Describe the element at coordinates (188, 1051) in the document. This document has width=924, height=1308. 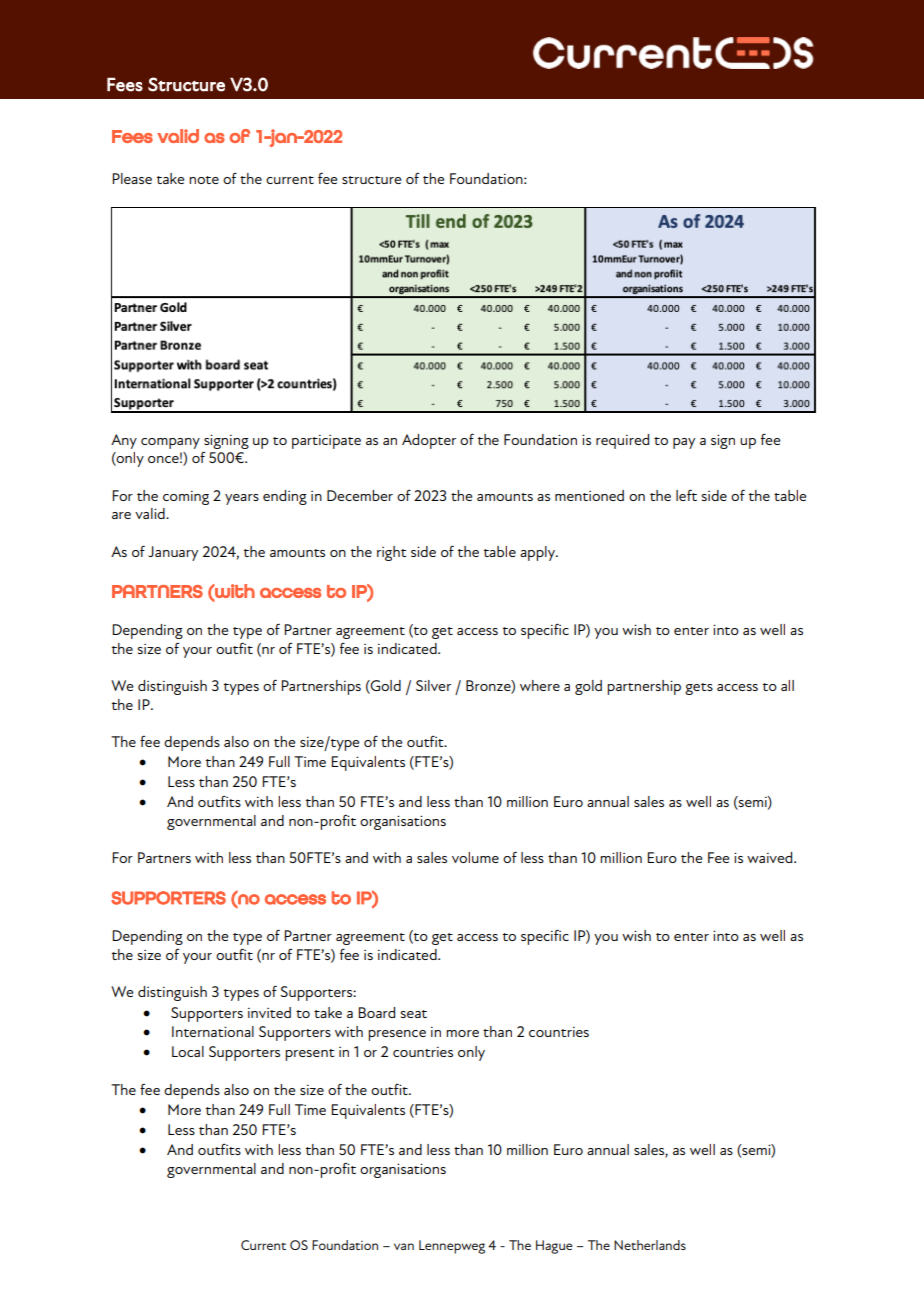
I see `Local` at that location.
